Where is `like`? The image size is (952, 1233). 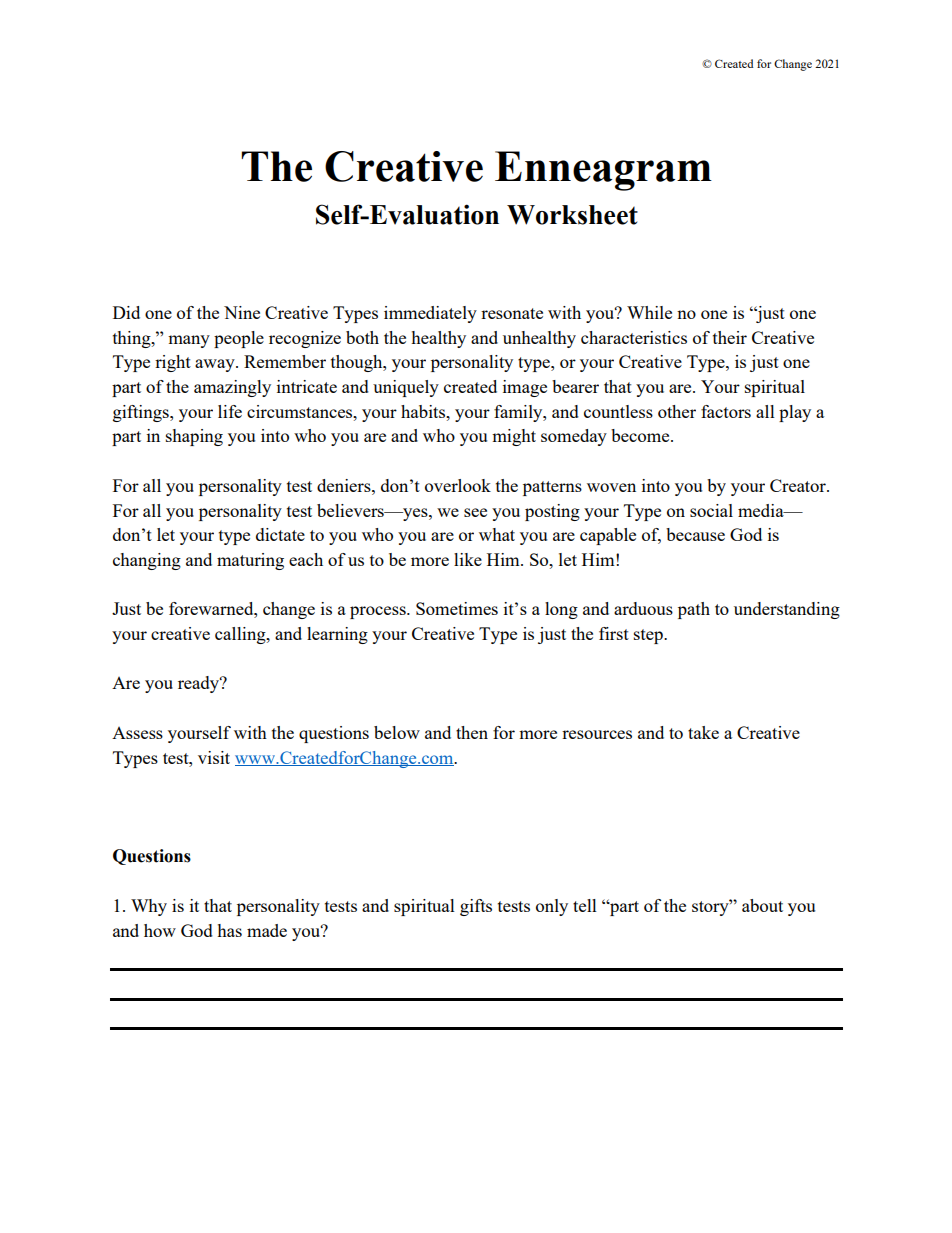
like is located at coordinates (468, 559).
